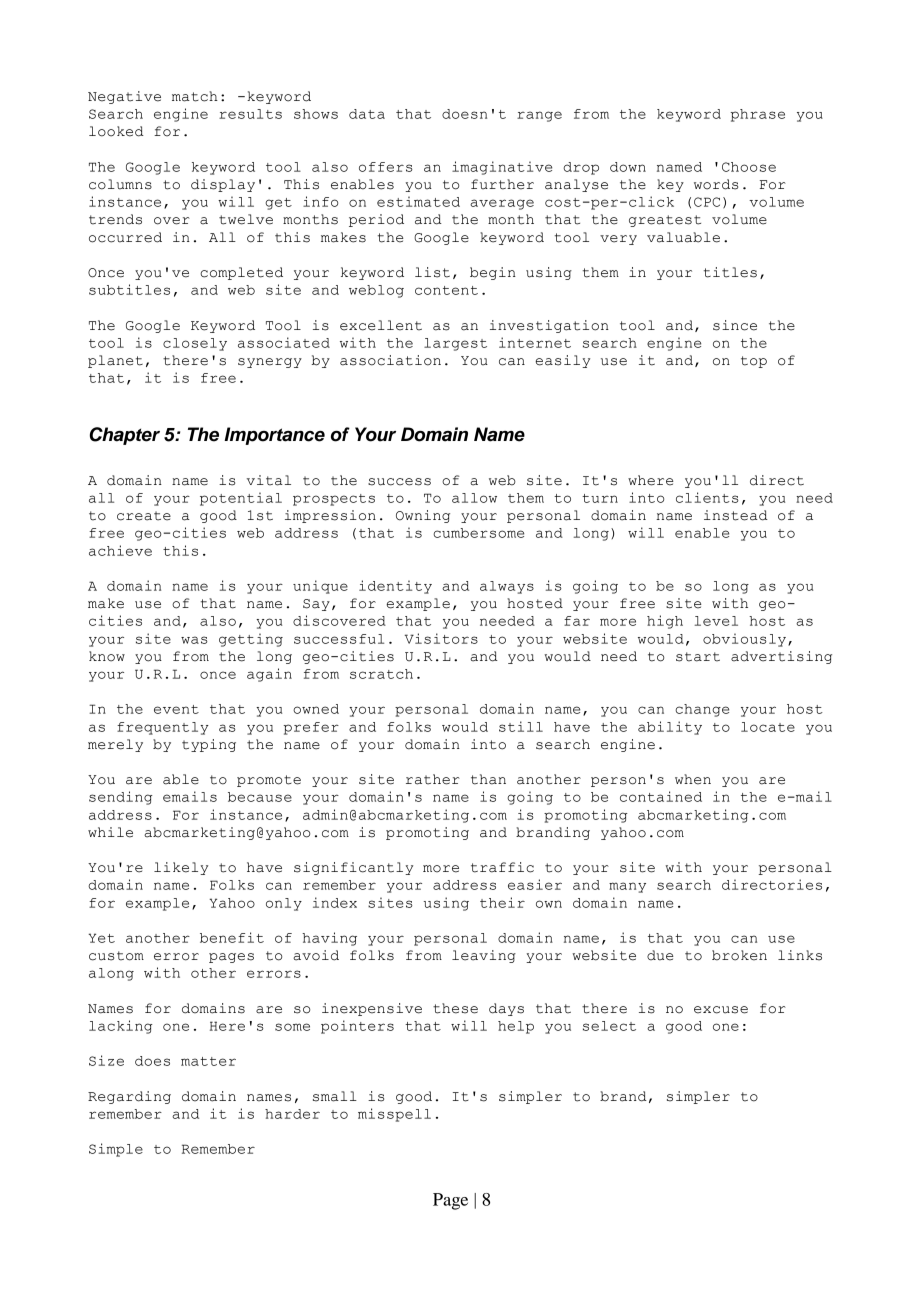  I want to click on when, so click(693, 779).
